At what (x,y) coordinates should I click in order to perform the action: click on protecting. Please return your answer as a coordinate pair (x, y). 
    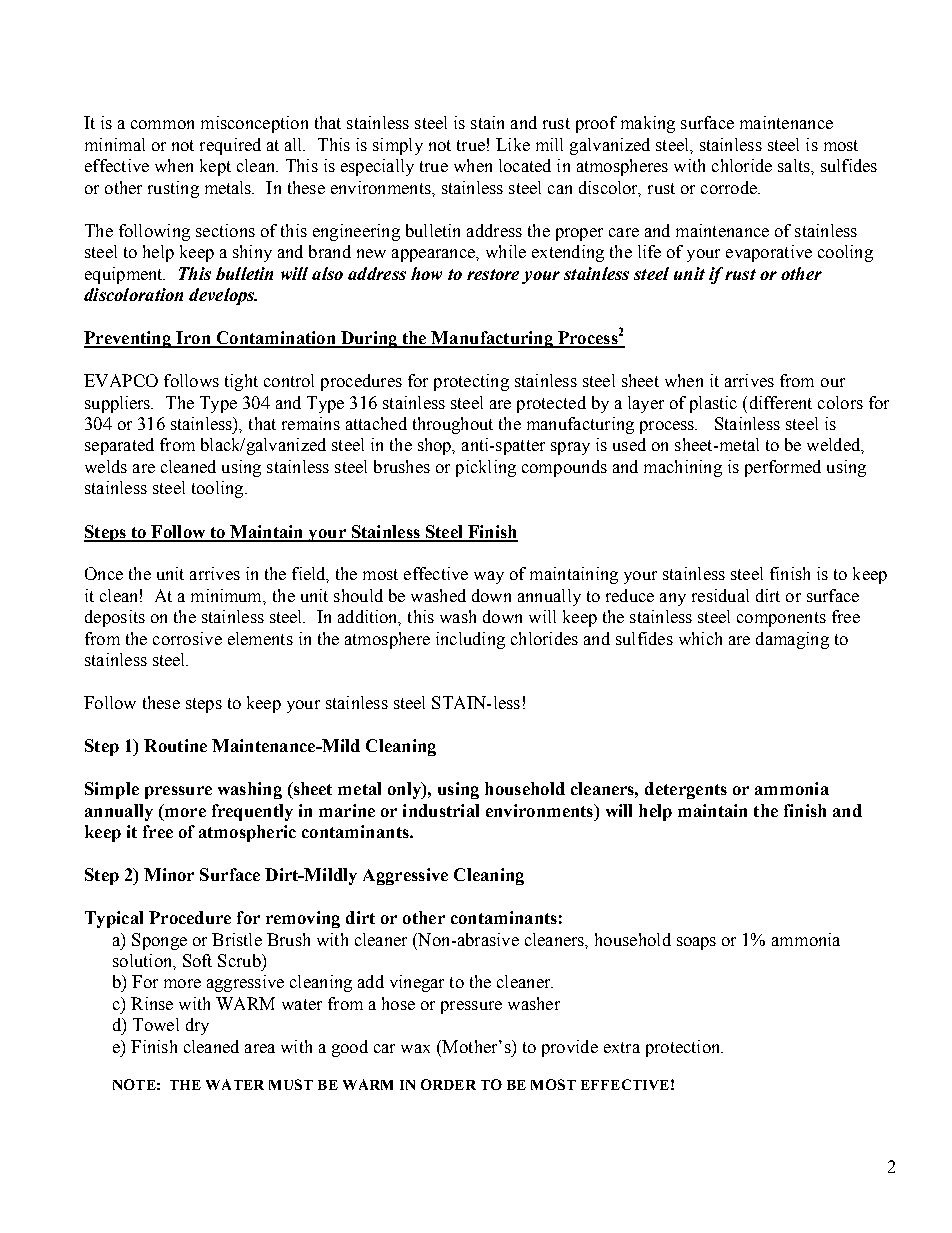
    Looking at the image, I should click on (471, 382).
